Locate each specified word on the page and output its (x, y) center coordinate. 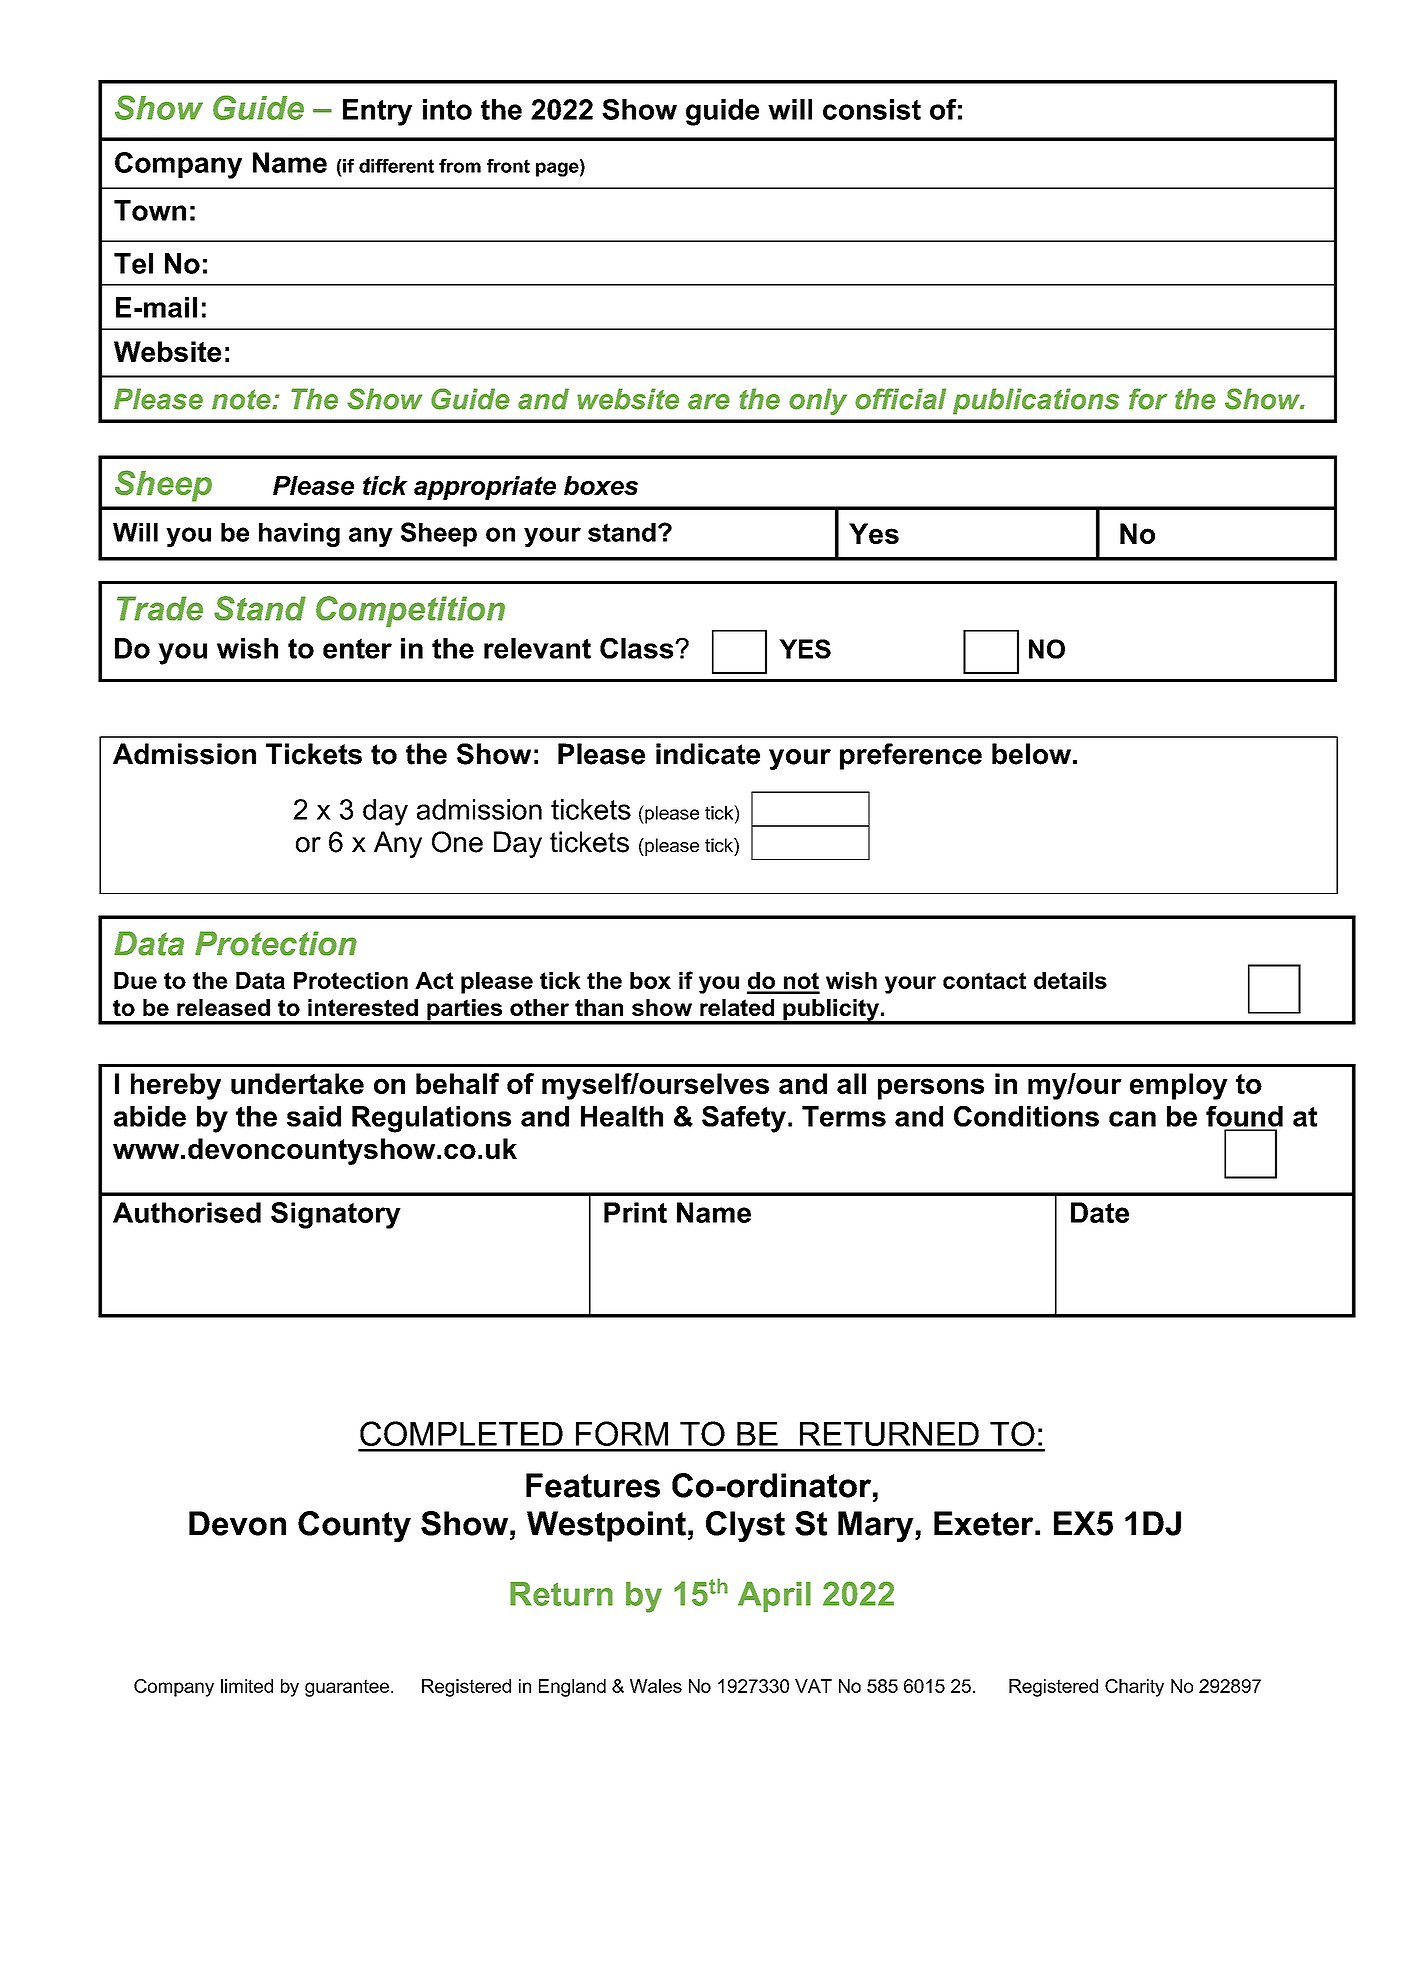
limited (247, 1686)
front (508, 166)
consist (872, 109)
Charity (1134, 1688)
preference (911, 756)
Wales (656, 1686)
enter (357, 648)
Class (638, 648)
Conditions (1026, 1116)
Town (150, 210)
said (314, 1116)
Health (622, 1116)
